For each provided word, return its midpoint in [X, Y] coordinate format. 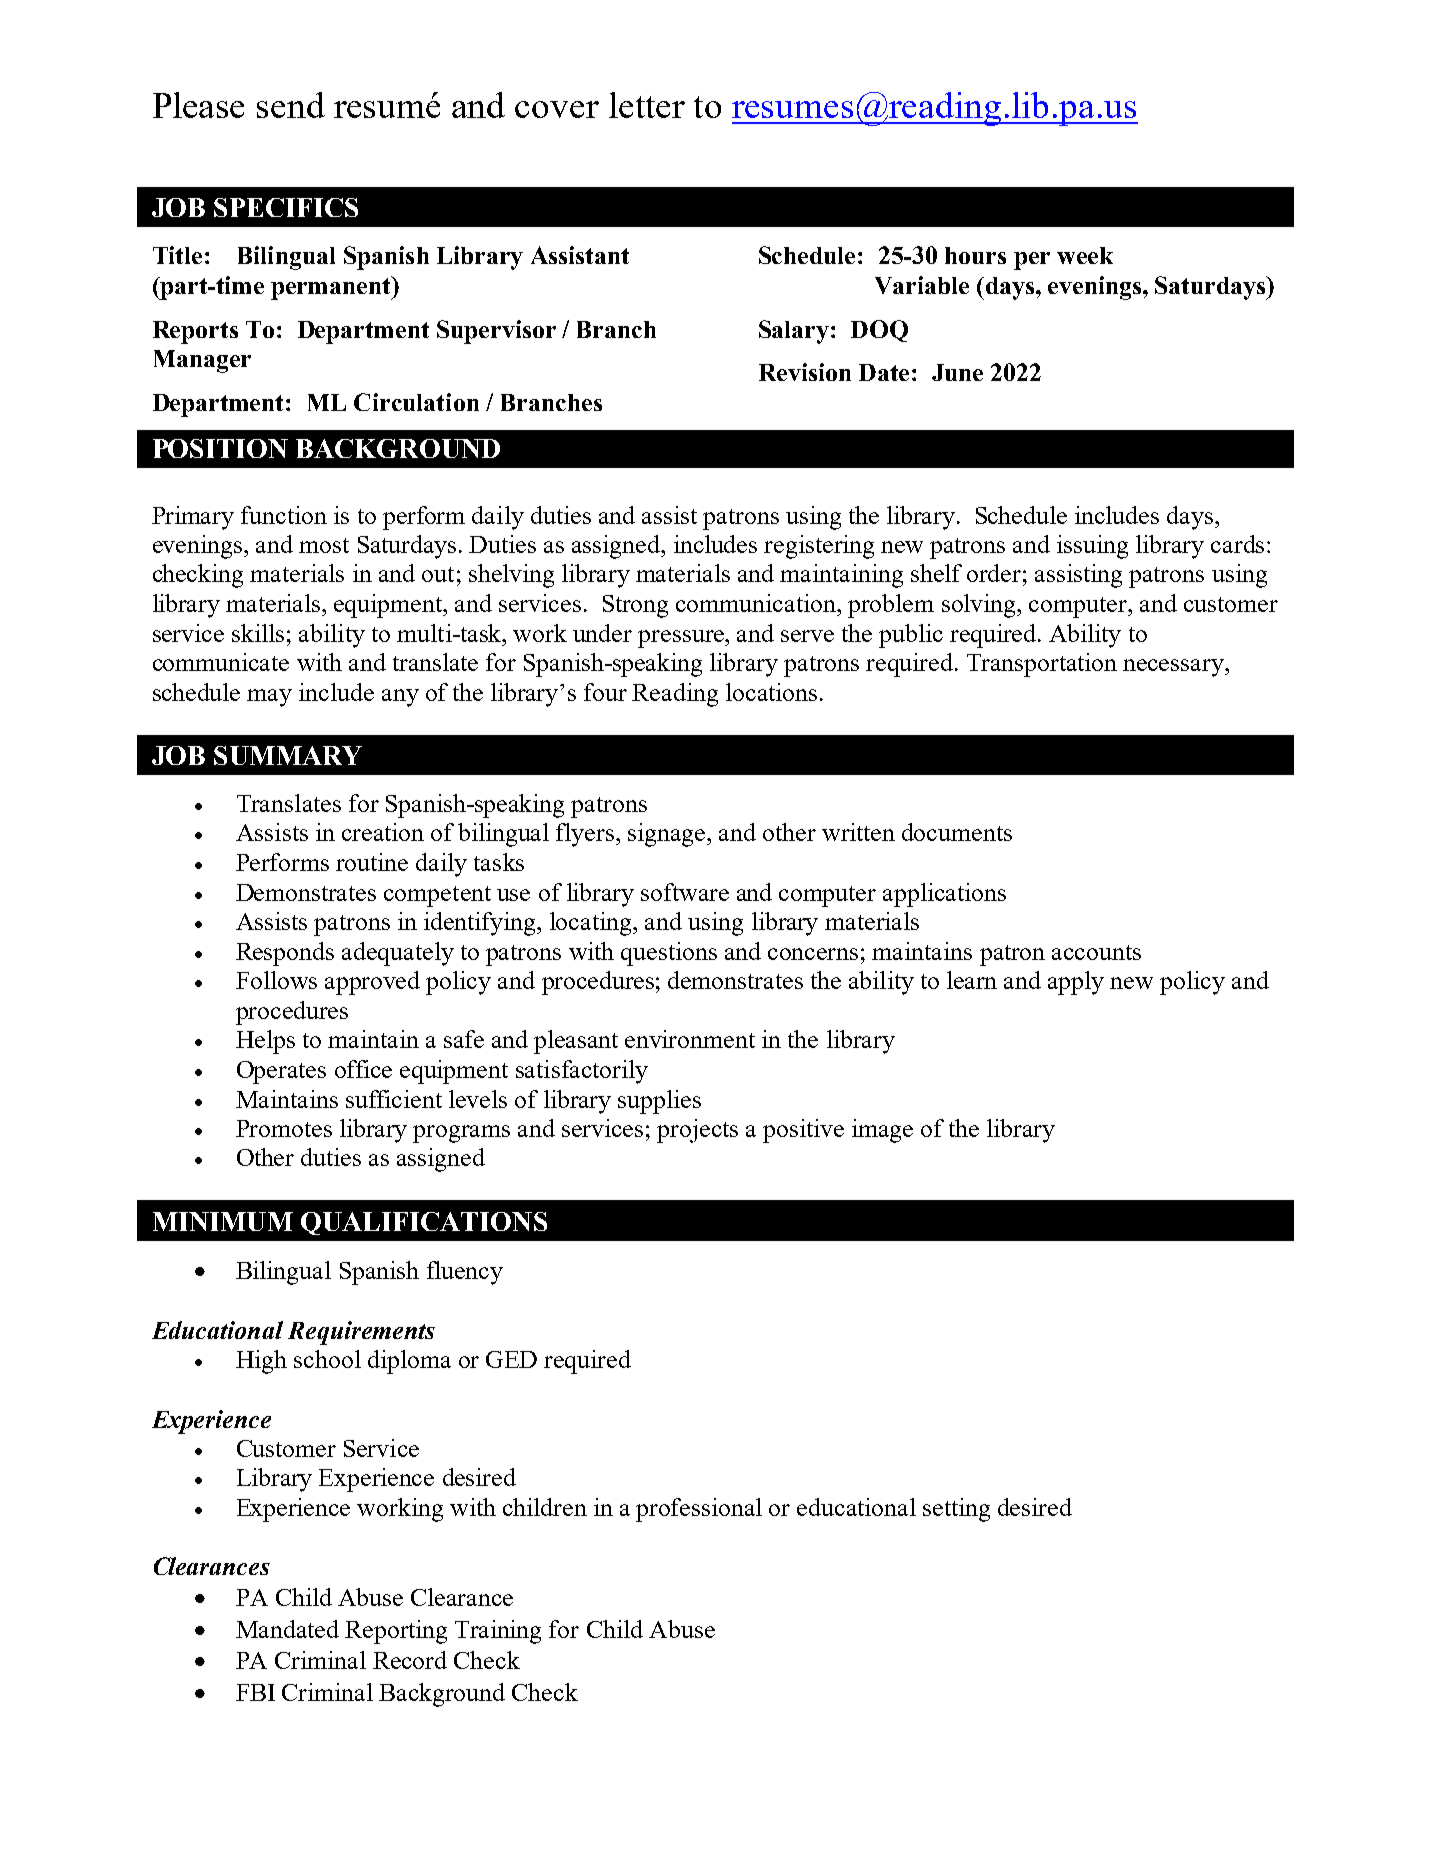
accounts [1096, 952]
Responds [285, 954]
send [291, 105]
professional [699, 1510]
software [685, 892]
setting [956, 1510]
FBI [255, 1692]
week [1085, 255]
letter [647, 105]
